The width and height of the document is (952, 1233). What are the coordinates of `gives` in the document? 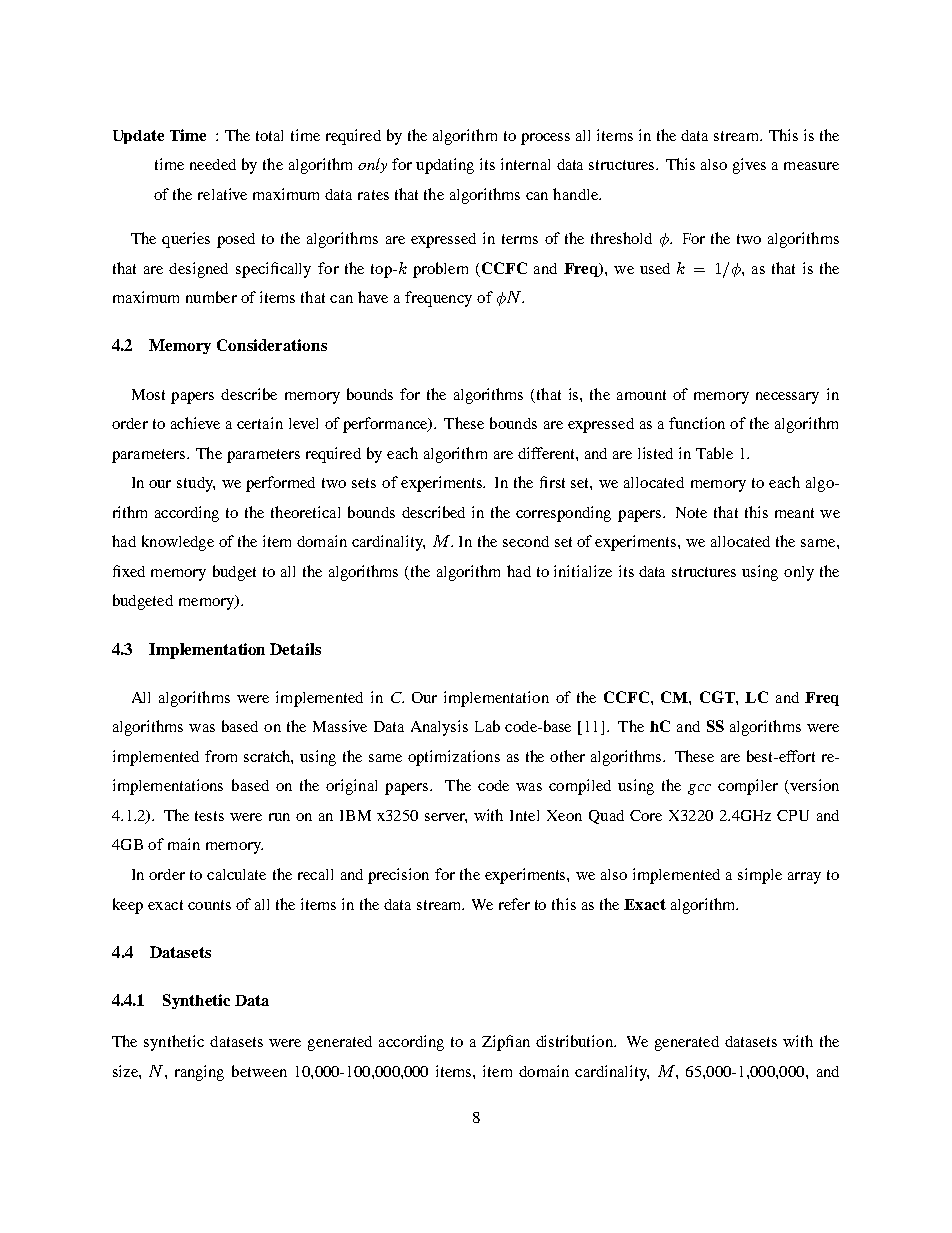 It's located at (749, 166).
